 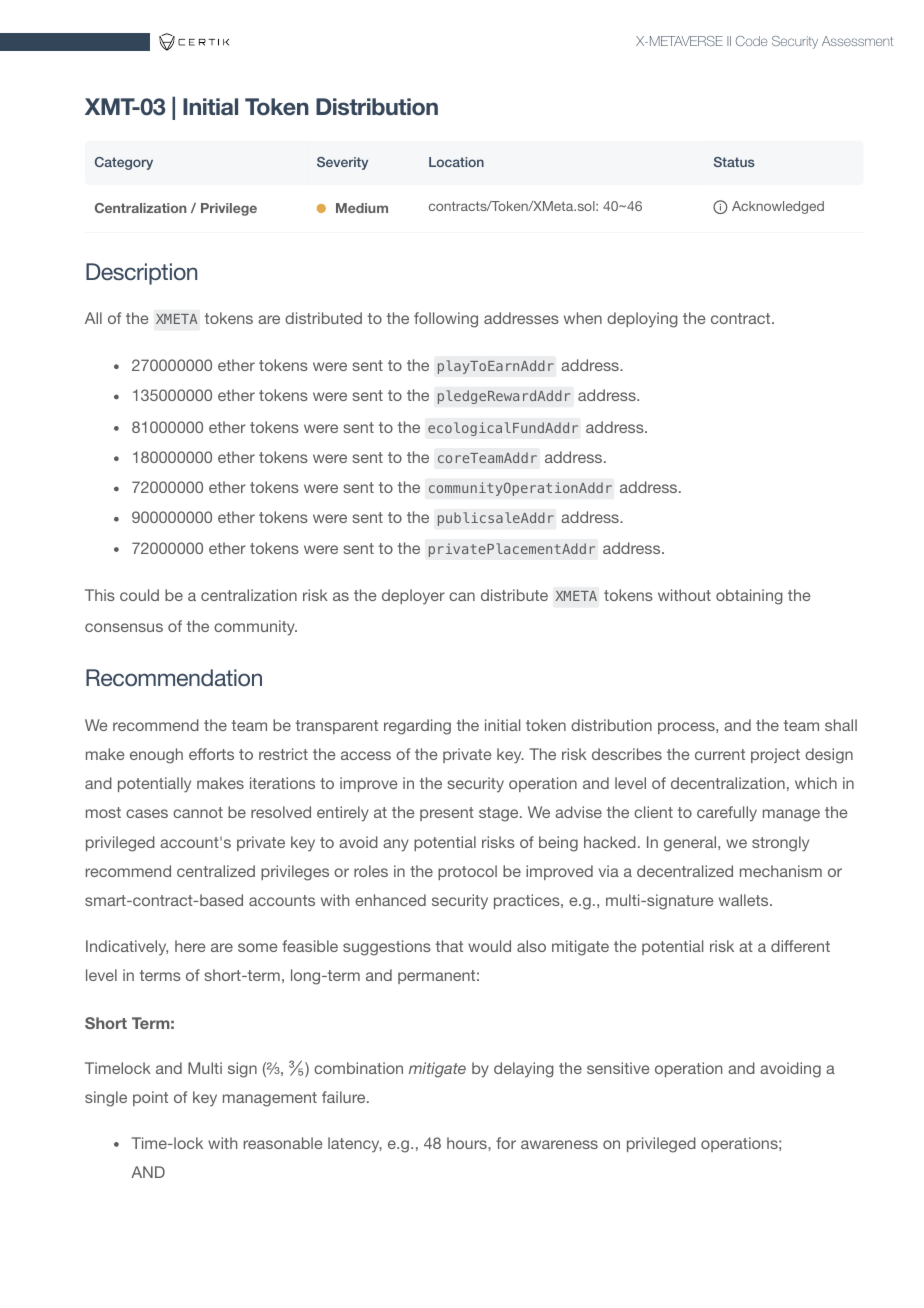 I want to click on project, so click(x=775, y=755).
